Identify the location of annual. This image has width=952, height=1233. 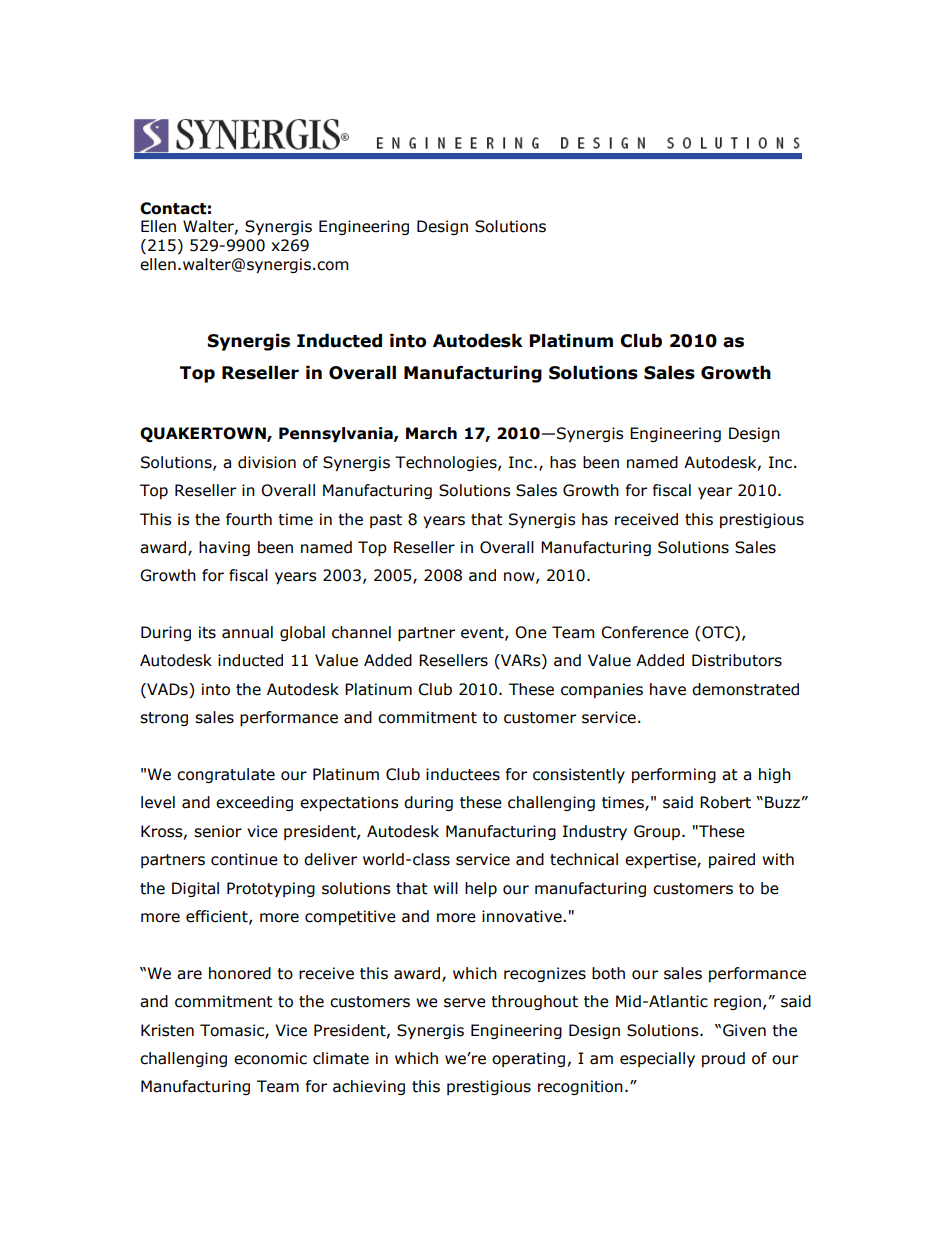
(247, 632).
